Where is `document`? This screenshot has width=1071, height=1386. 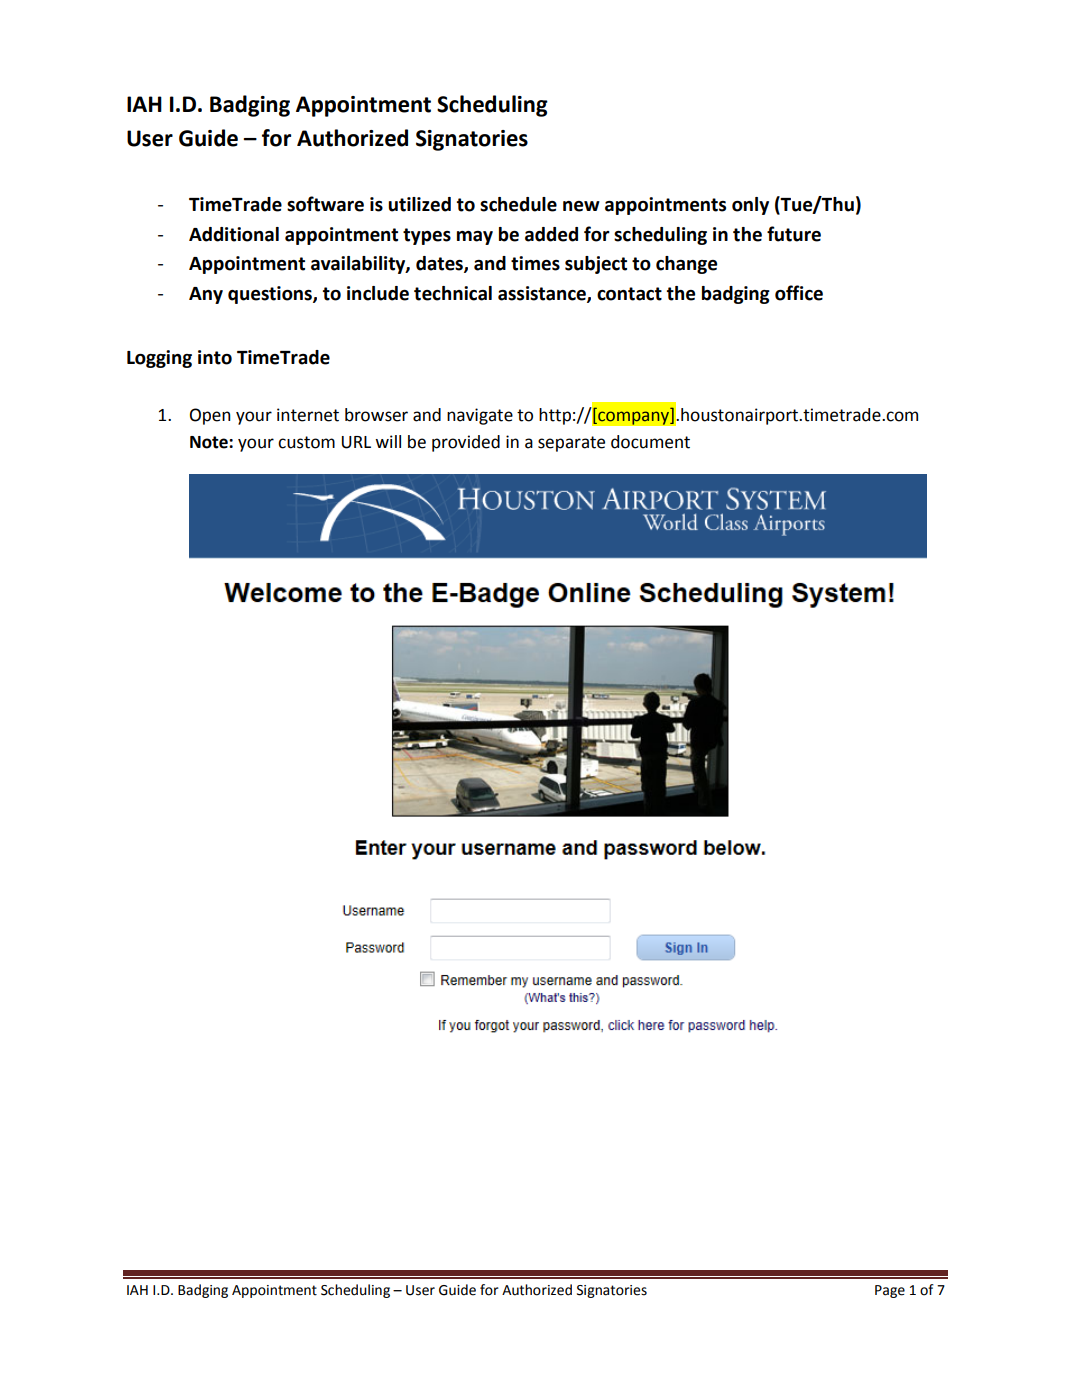
document is located at coordinates (650, 442).
